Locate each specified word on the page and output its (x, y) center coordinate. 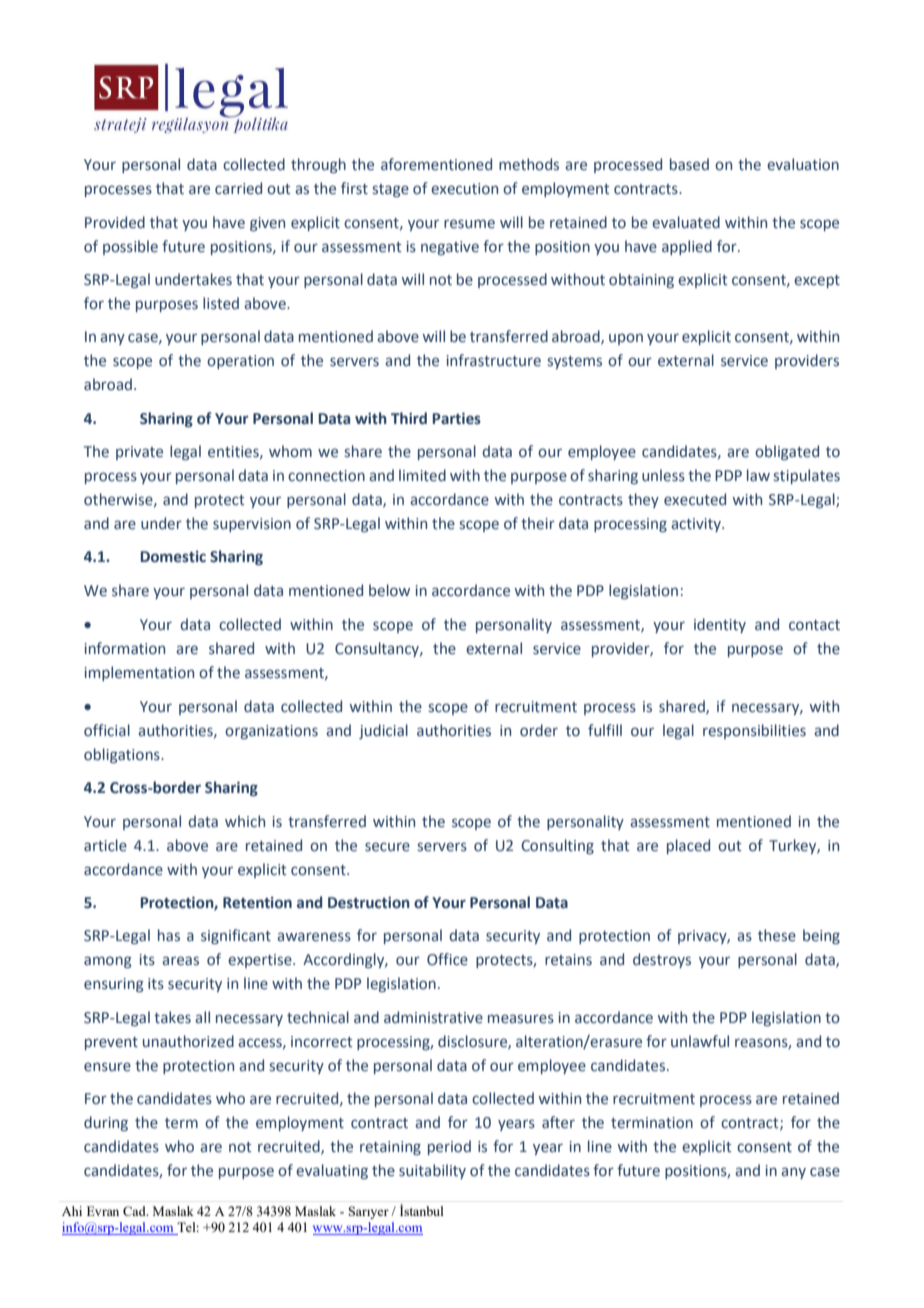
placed (688, 846)
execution (464, 189)
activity (697, 525)
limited (422, 475)
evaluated (686, 222)
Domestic (173, 557)
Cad (135, 1211)
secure (387, 847)
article (105, 845)
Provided (115, 222)
